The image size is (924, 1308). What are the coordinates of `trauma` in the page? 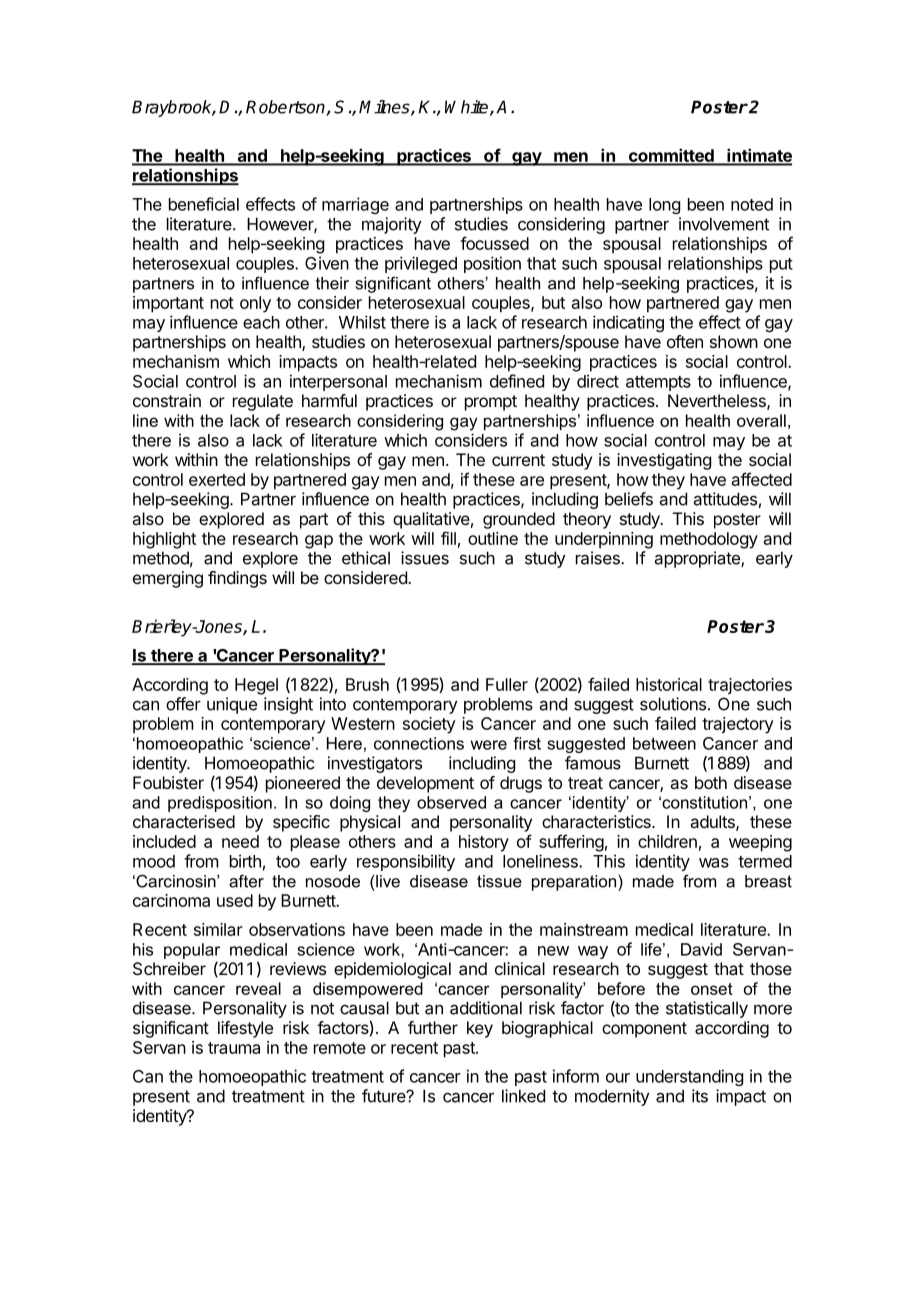 It's located at (234, 1048).
